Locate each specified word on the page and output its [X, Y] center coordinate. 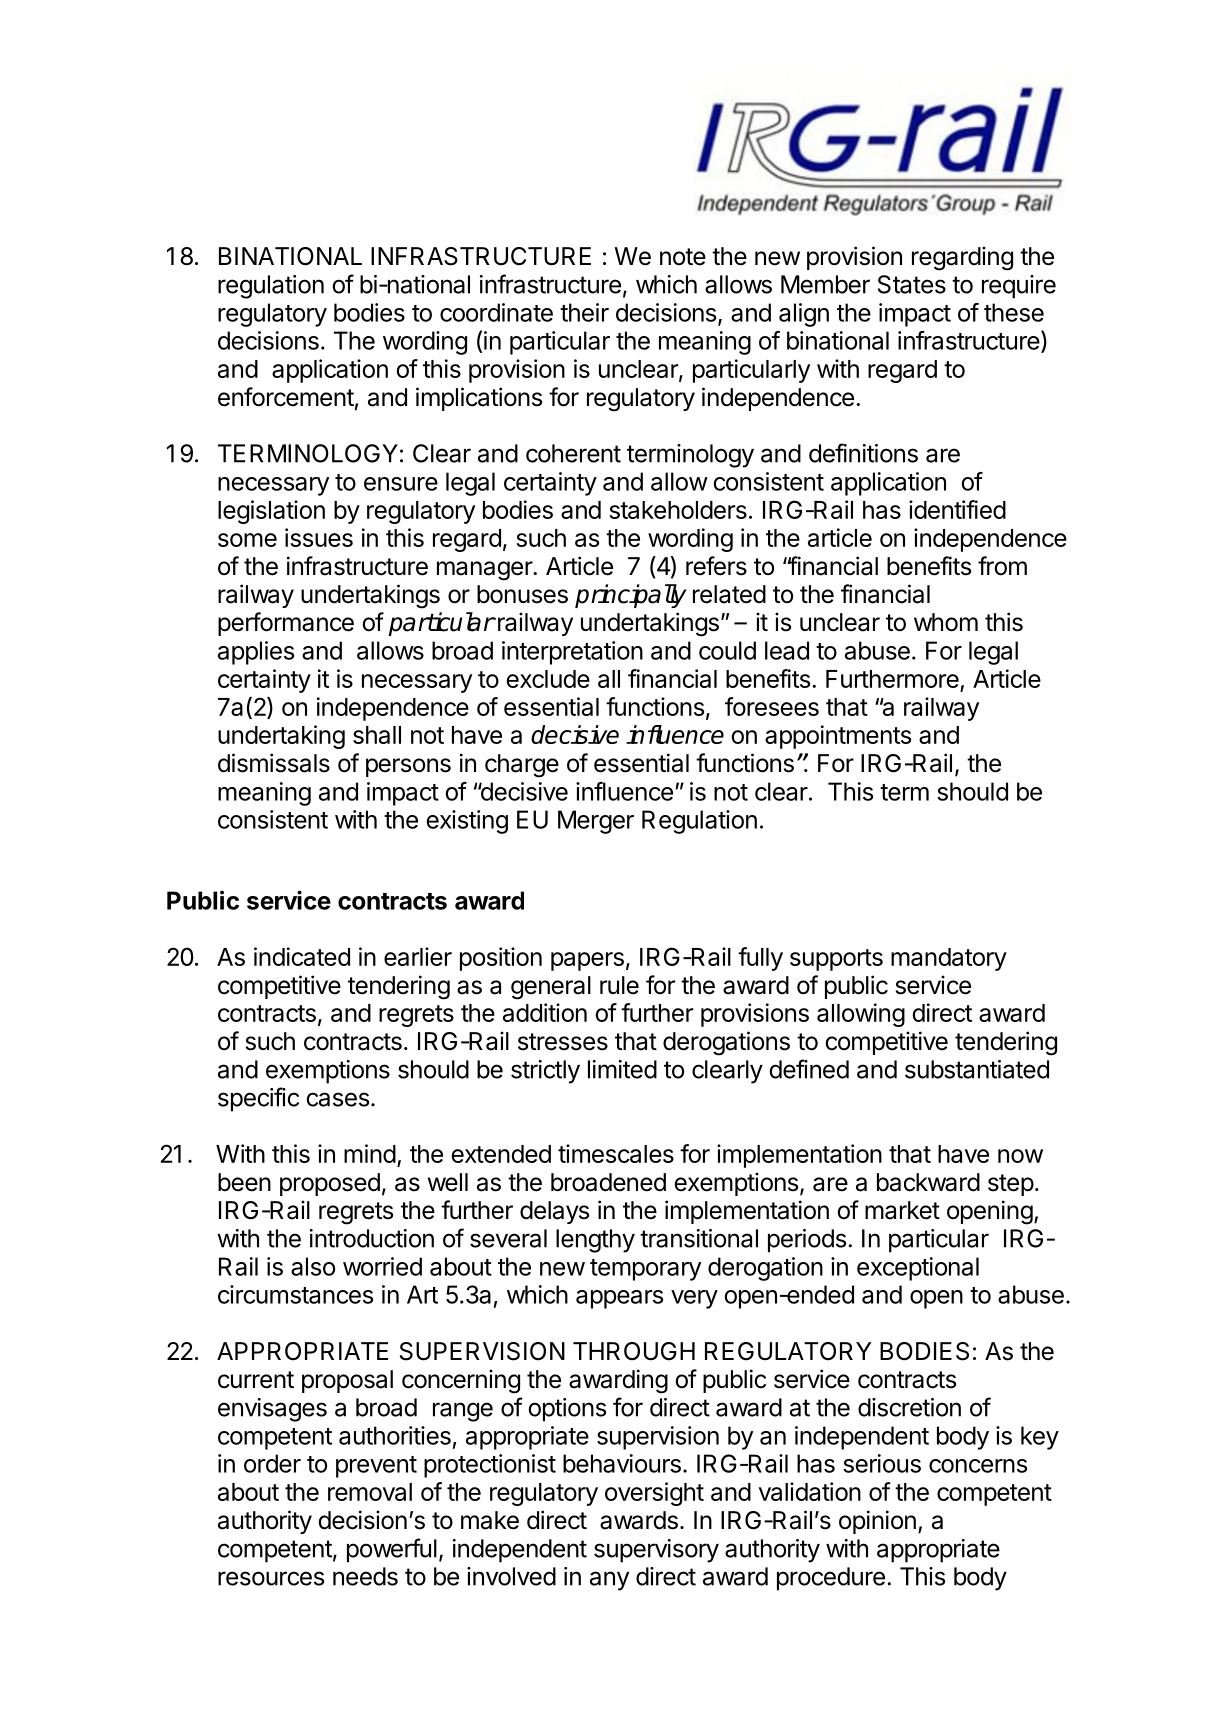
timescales [616, 1153]
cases [337, 1099]
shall [377, 735]
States [912, 284]
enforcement [286, 397]
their [584, 312]
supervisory [656, 1551]
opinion [877, 1522]
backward [928, 1182]
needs [365, 1576]
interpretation [572, 653]
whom [946, 622]
